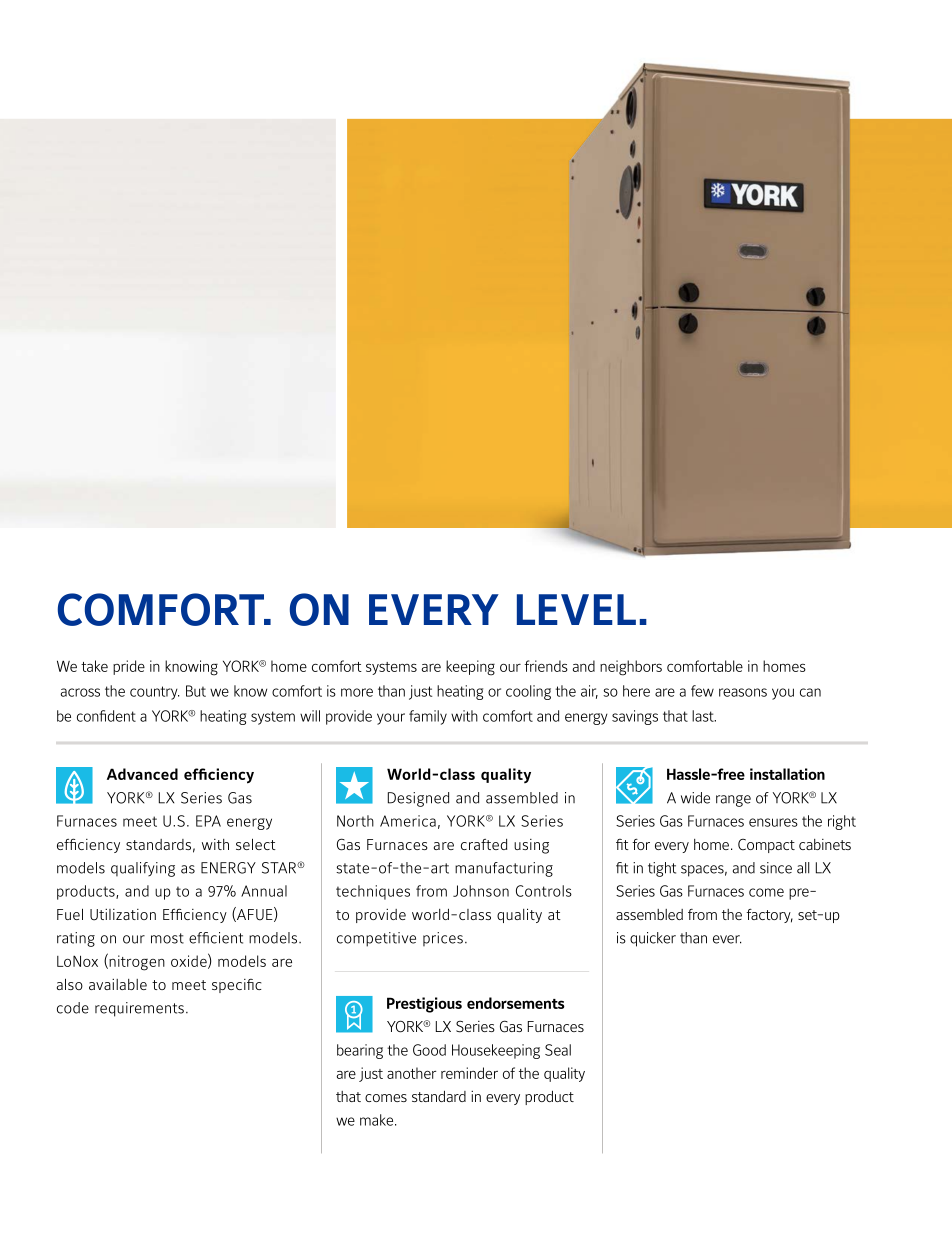 The width and height of the page is (952, 1233). Describe the element at coordinates (776, 868) in the page. I see `since` at that location.
